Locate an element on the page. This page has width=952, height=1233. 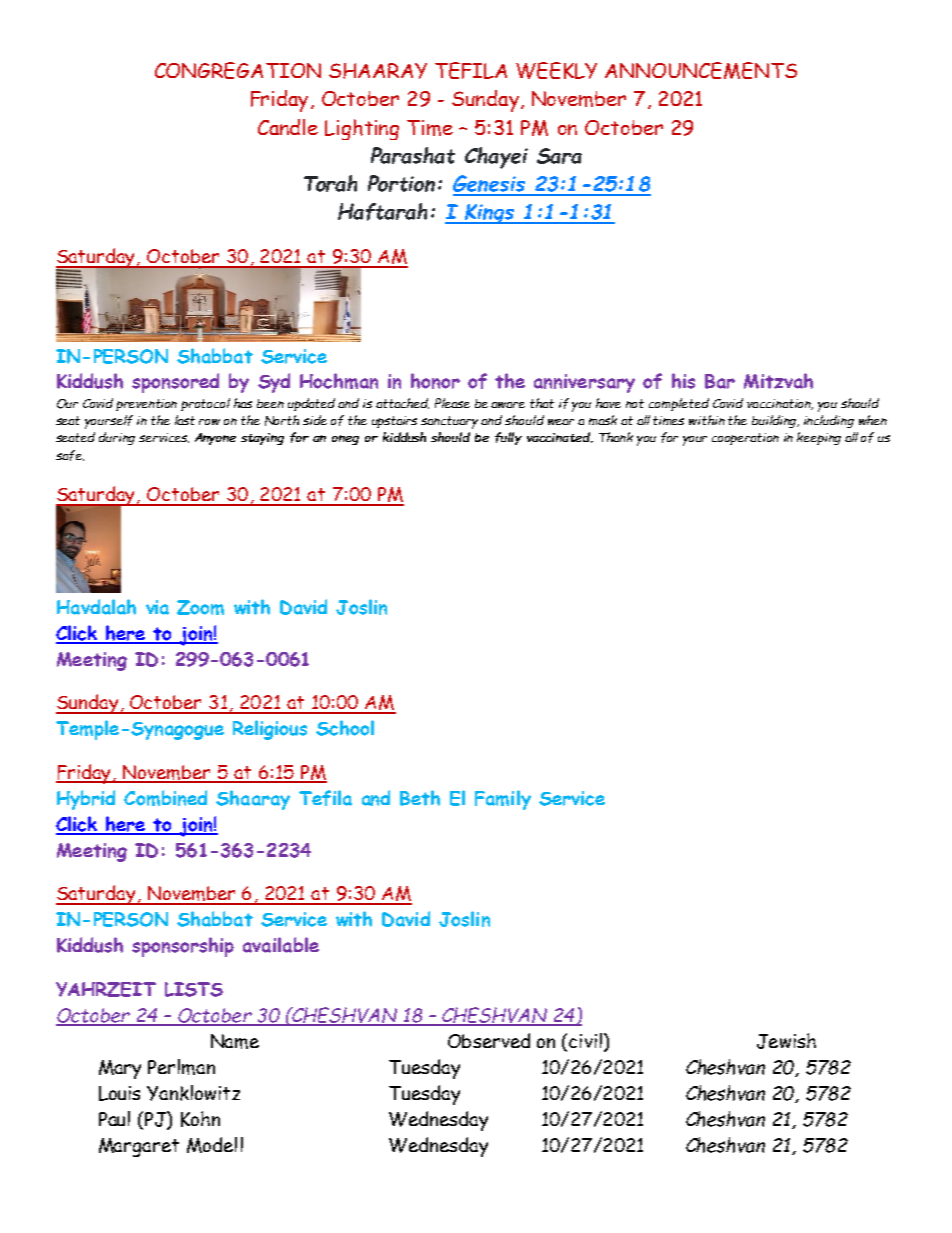
Observed is located at coordinates (489, 1040).
